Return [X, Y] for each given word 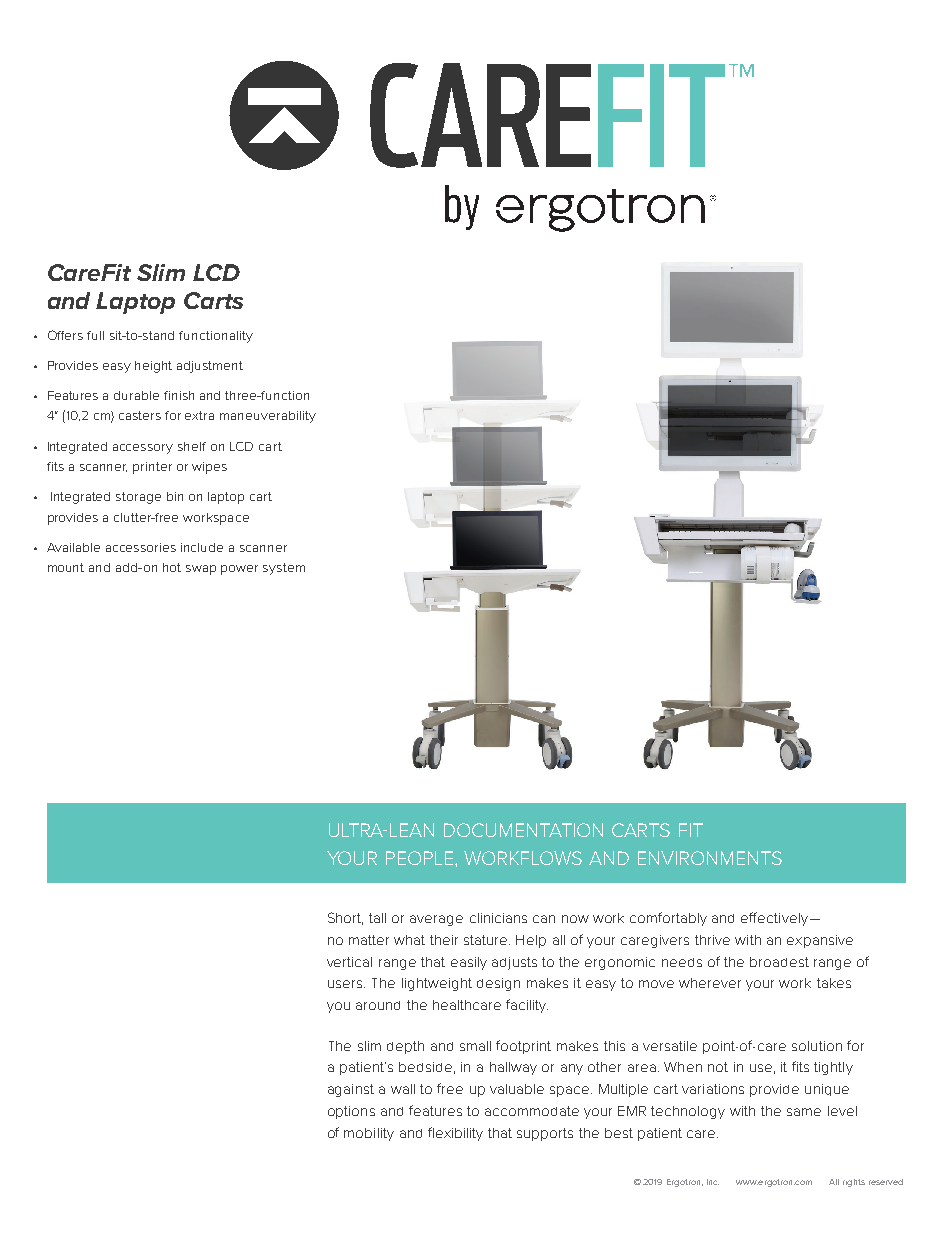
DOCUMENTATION [523, 830]
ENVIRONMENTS [710, 858]
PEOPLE [421, 858]
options [351, 1112]
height [153, 367]
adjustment [210, 367]
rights [854, 1183]
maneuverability [268, 417]
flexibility [455, 1134]
